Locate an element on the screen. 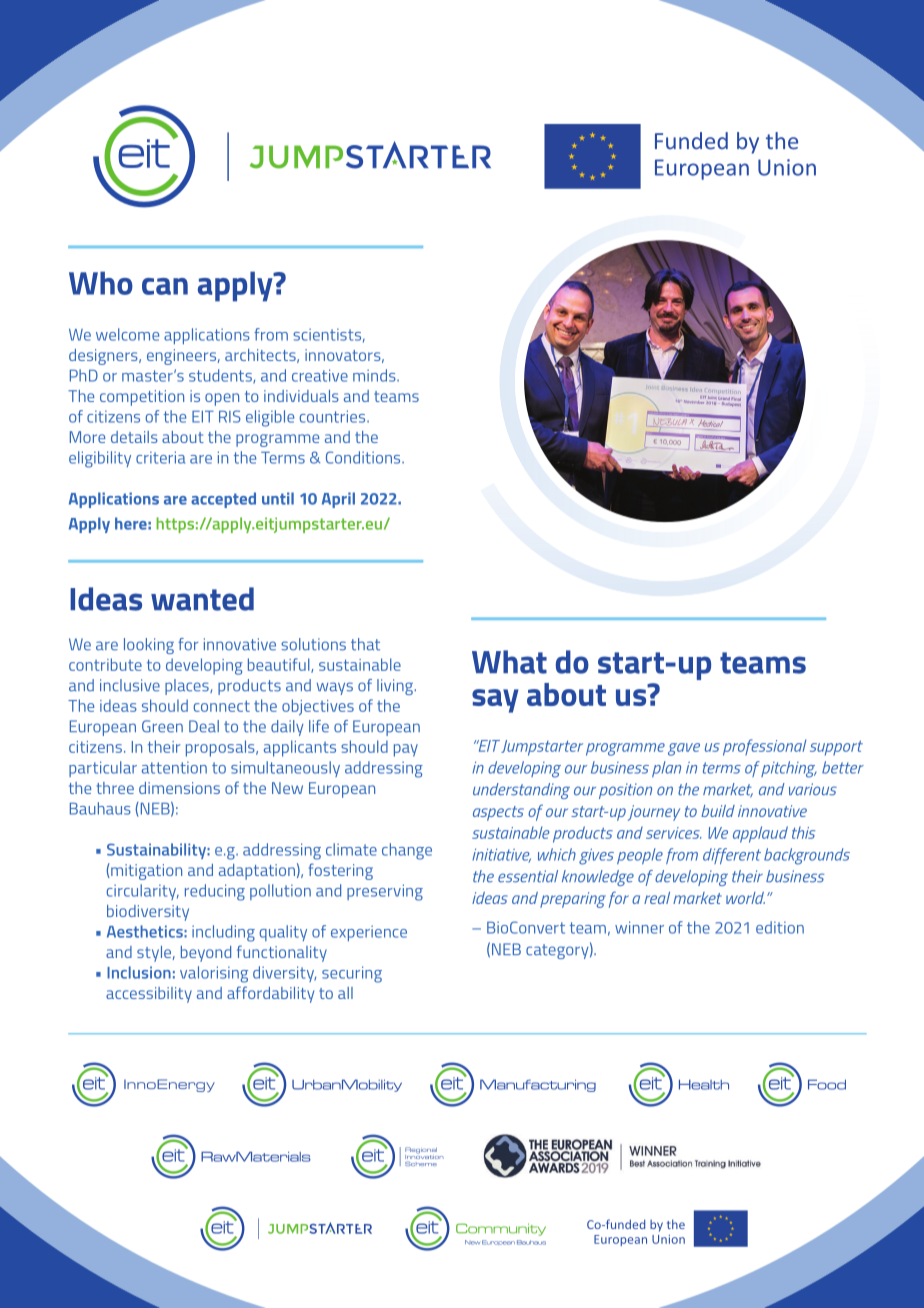 Image resolution: width=924 pixels, height=1308 pixels. professional is located at coordinates (764, 747).
